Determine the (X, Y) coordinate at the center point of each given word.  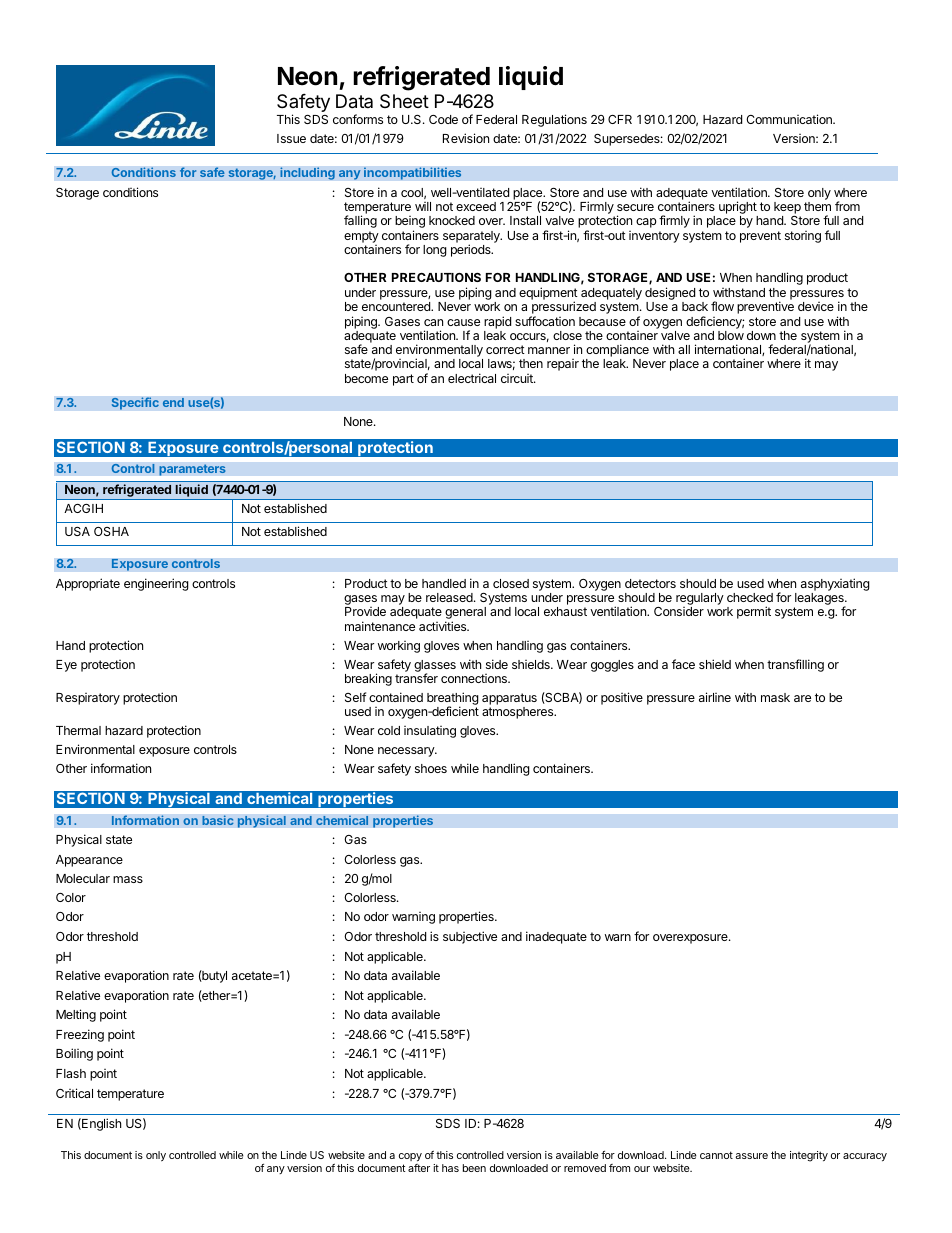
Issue (291, 138)
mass (128, 879)
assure (751, 1156)
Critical (74, 1093)
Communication (790, 119)
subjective (470, 937)
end (173, 402)
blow (731, 335)
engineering (156, 584)
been (474, 1168)
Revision (466, 138)
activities (444, 626)
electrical (472, 378)
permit (754, 612)
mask (775, 697)
